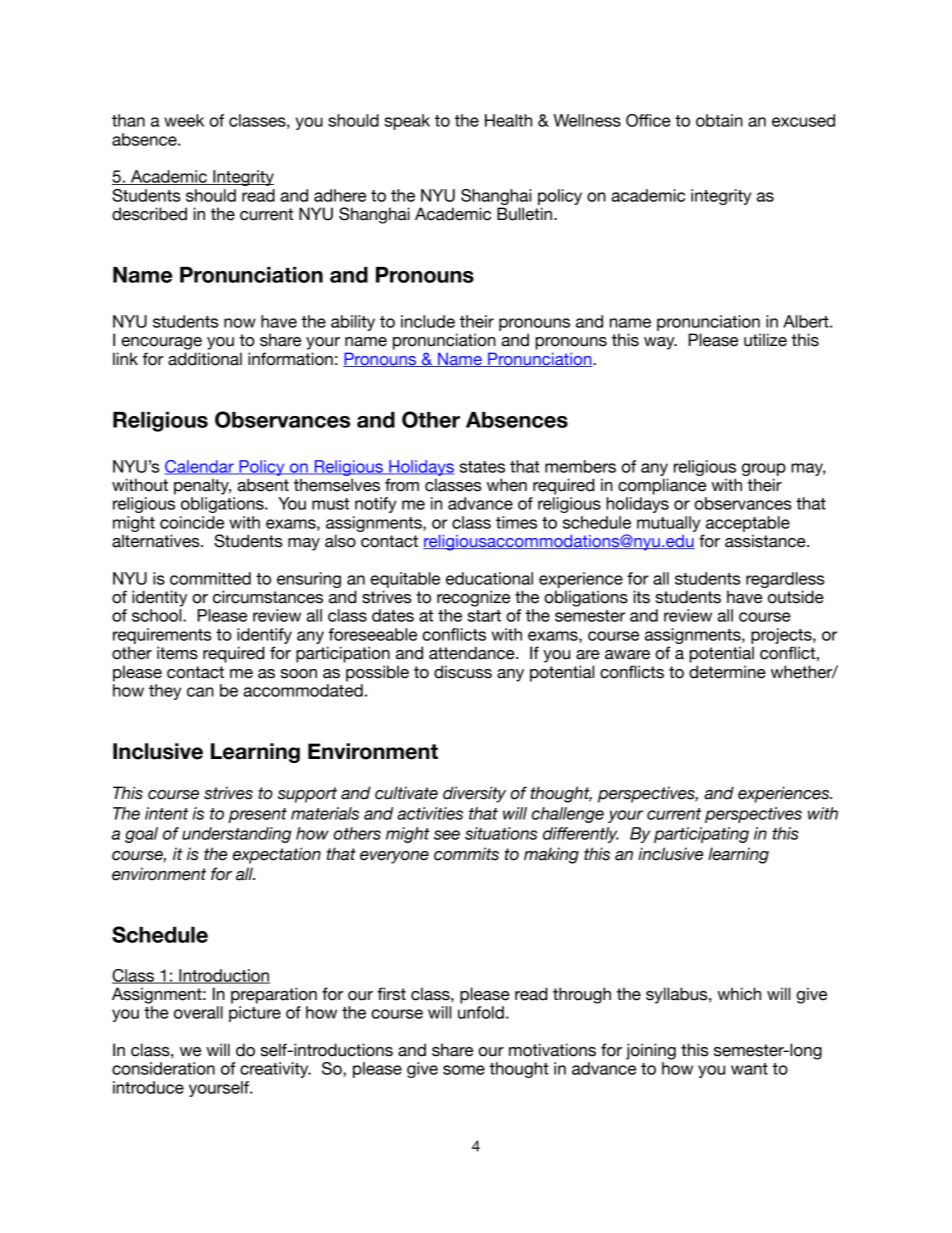  I want to click on commits, so click(466, 854).
